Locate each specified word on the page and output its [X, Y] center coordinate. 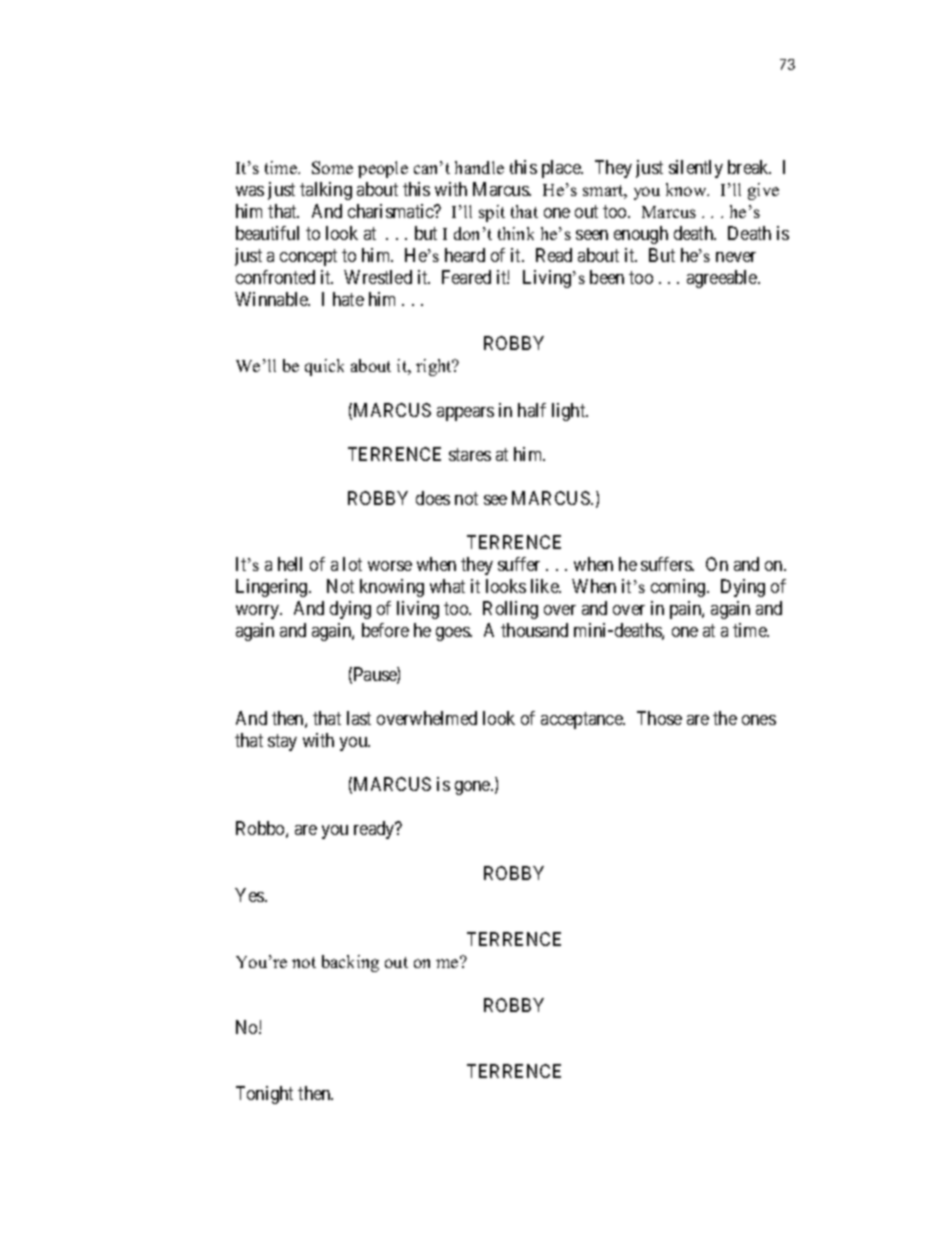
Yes [250, 895]
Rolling [510, 610]
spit [492, 213]
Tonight [264, 1095]
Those [659, 718]
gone [473, 788]
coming [679, 588]
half [532, 410]
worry [259, 612]
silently [696, 169]
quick [324, 367]
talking [326, 191]
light [570, 412]
